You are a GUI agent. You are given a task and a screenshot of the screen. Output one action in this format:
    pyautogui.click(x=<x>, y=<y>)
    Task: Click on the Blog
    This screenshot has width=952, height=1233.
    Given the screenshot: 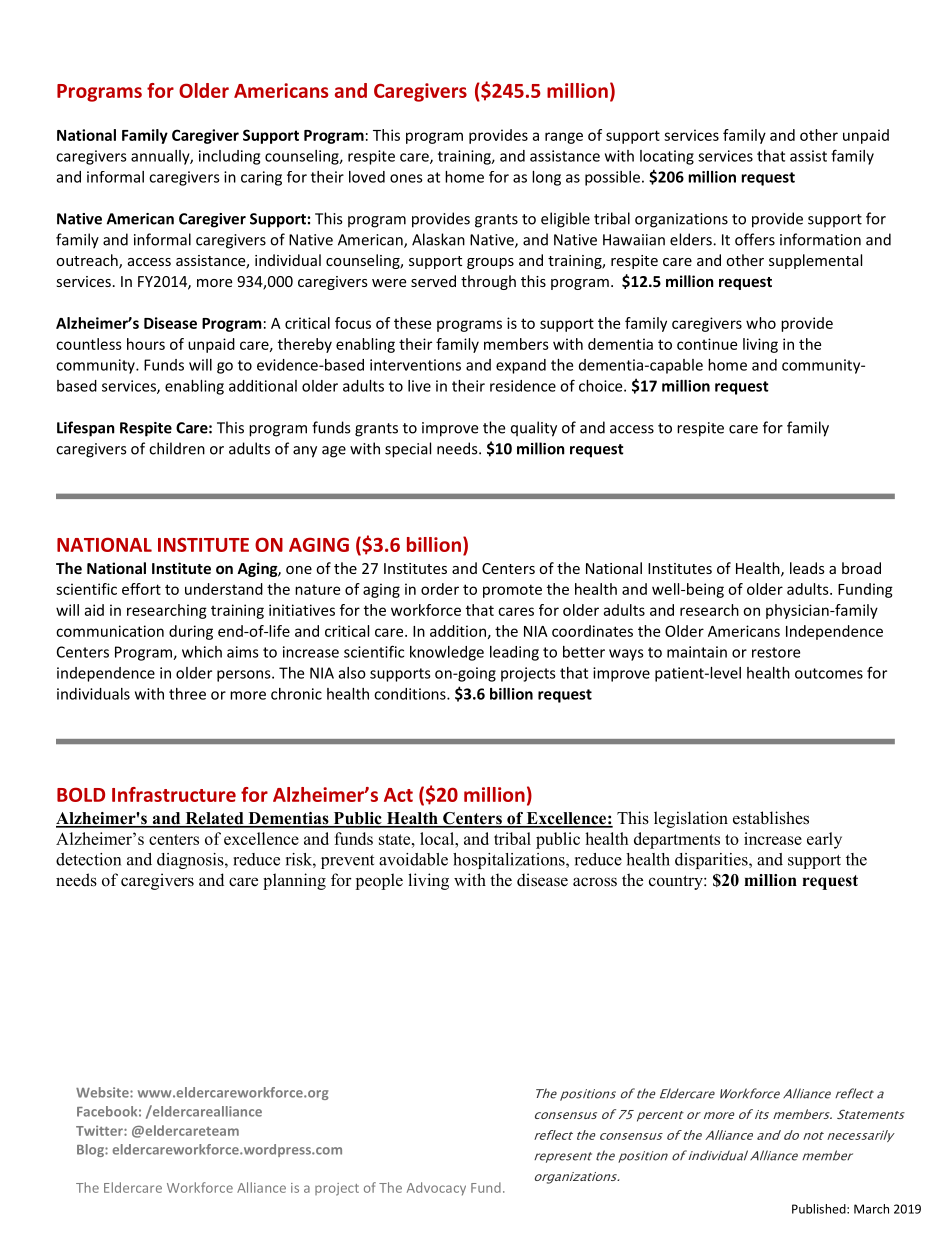 What is the action you would take?
    pyautogui.click(x=91, y=1150)
